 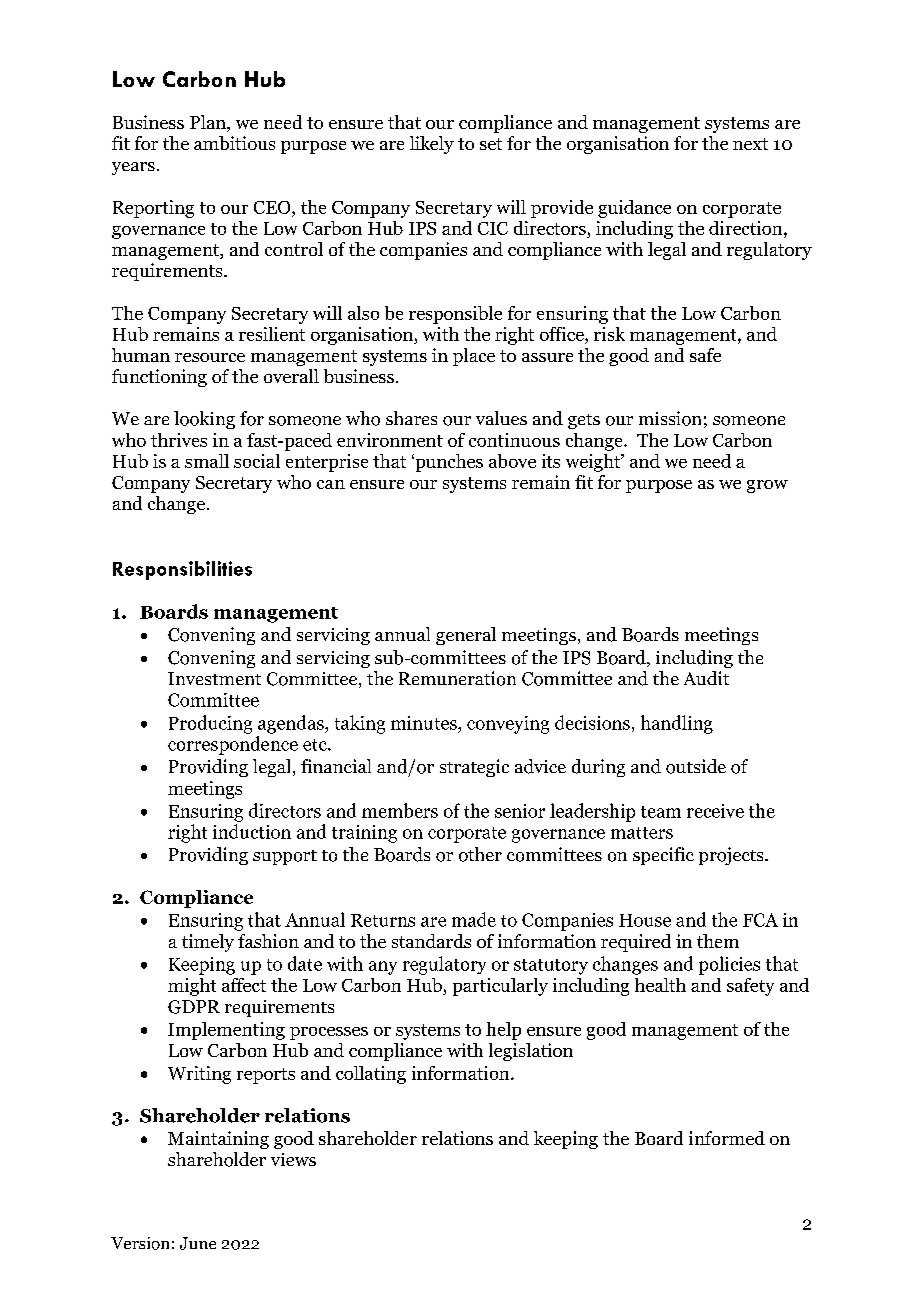 What do you see at coordinates (750, 144) in the screenshot?
I see `next` at bounding box center [750, 144].
